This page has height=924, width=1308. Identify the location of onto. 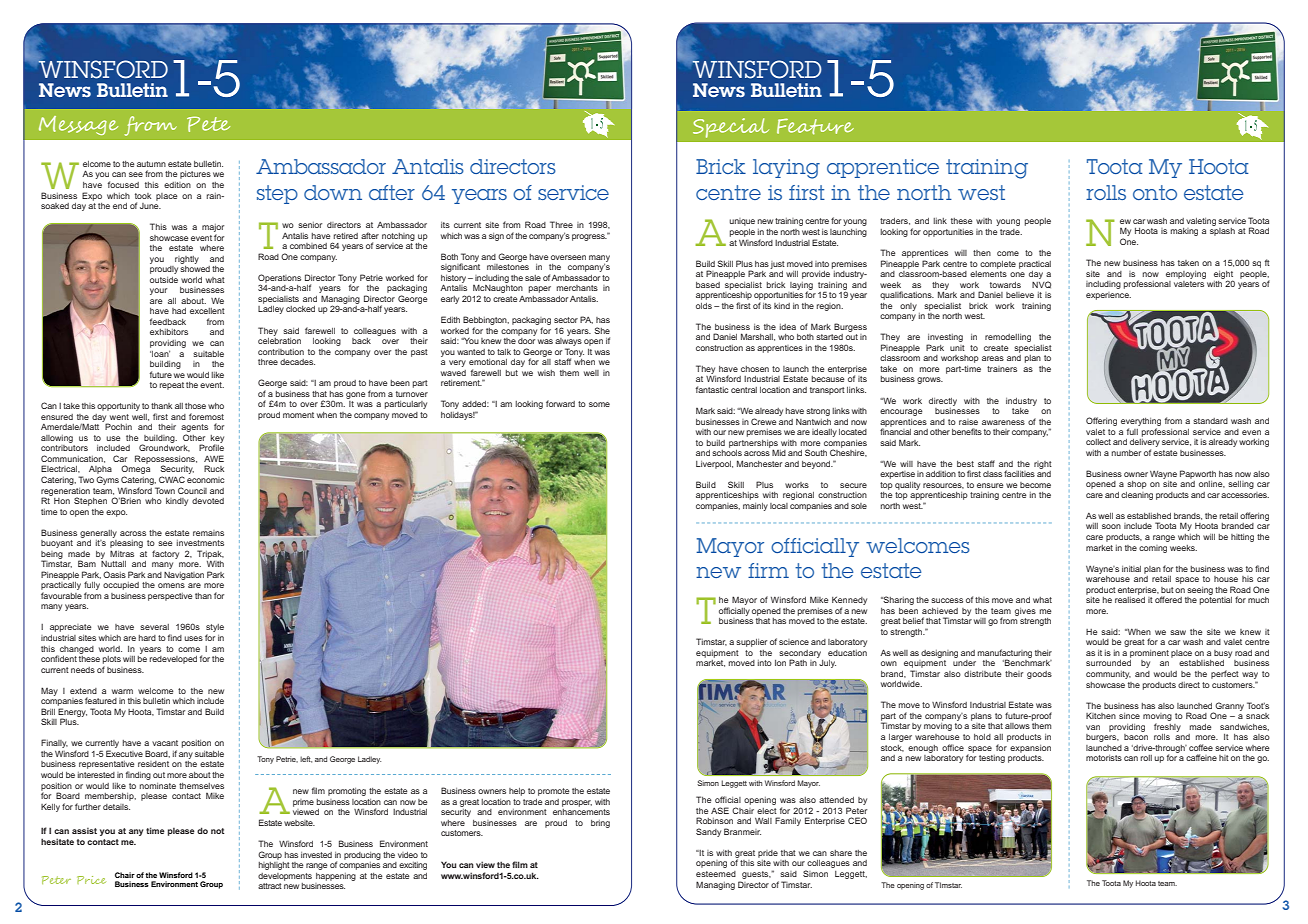
(1155, 192).
